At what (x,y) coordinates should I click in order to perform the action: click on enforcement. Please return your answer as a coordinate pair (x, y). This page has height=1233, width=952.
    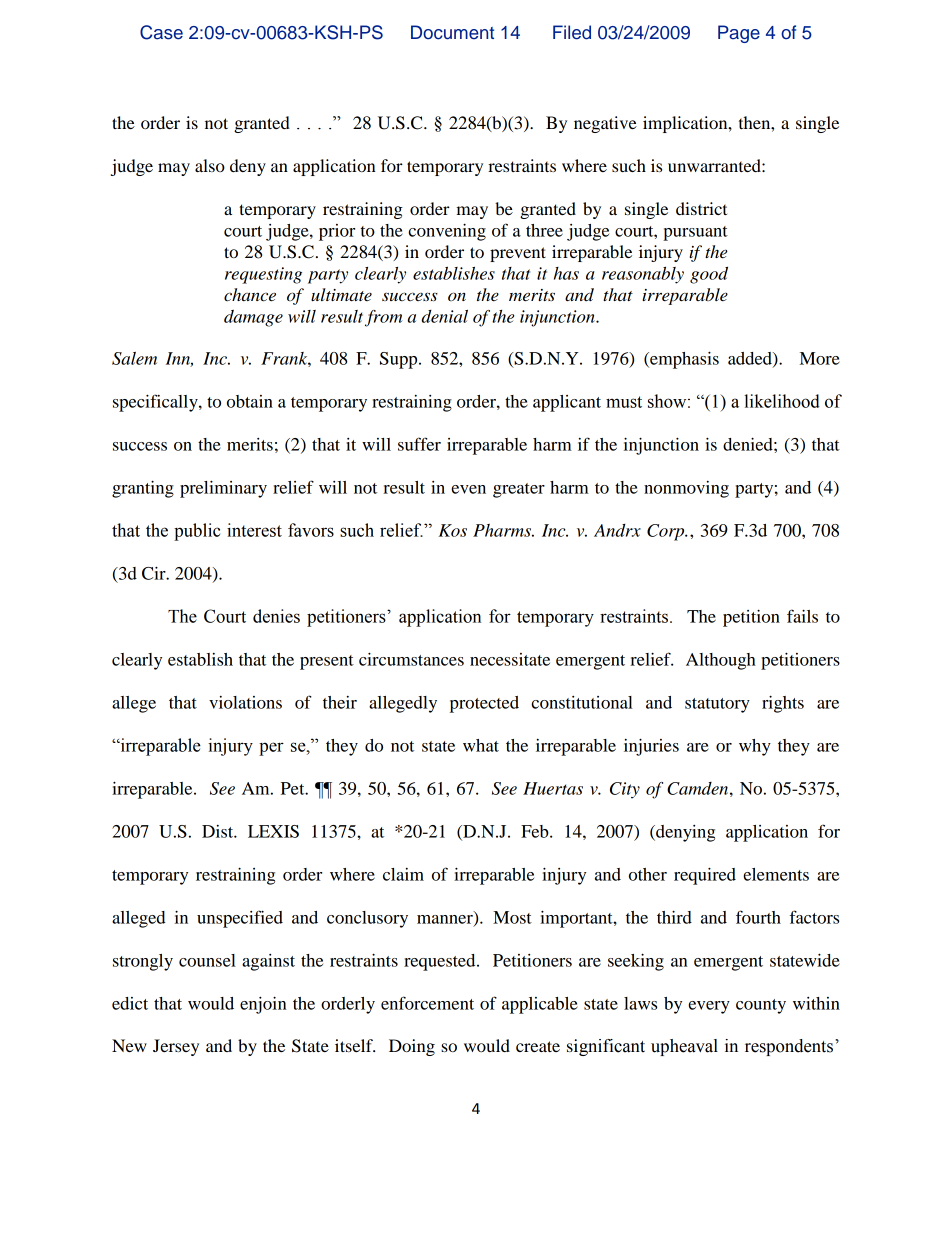
    Looking at the image, I should click on (427, 1003).
